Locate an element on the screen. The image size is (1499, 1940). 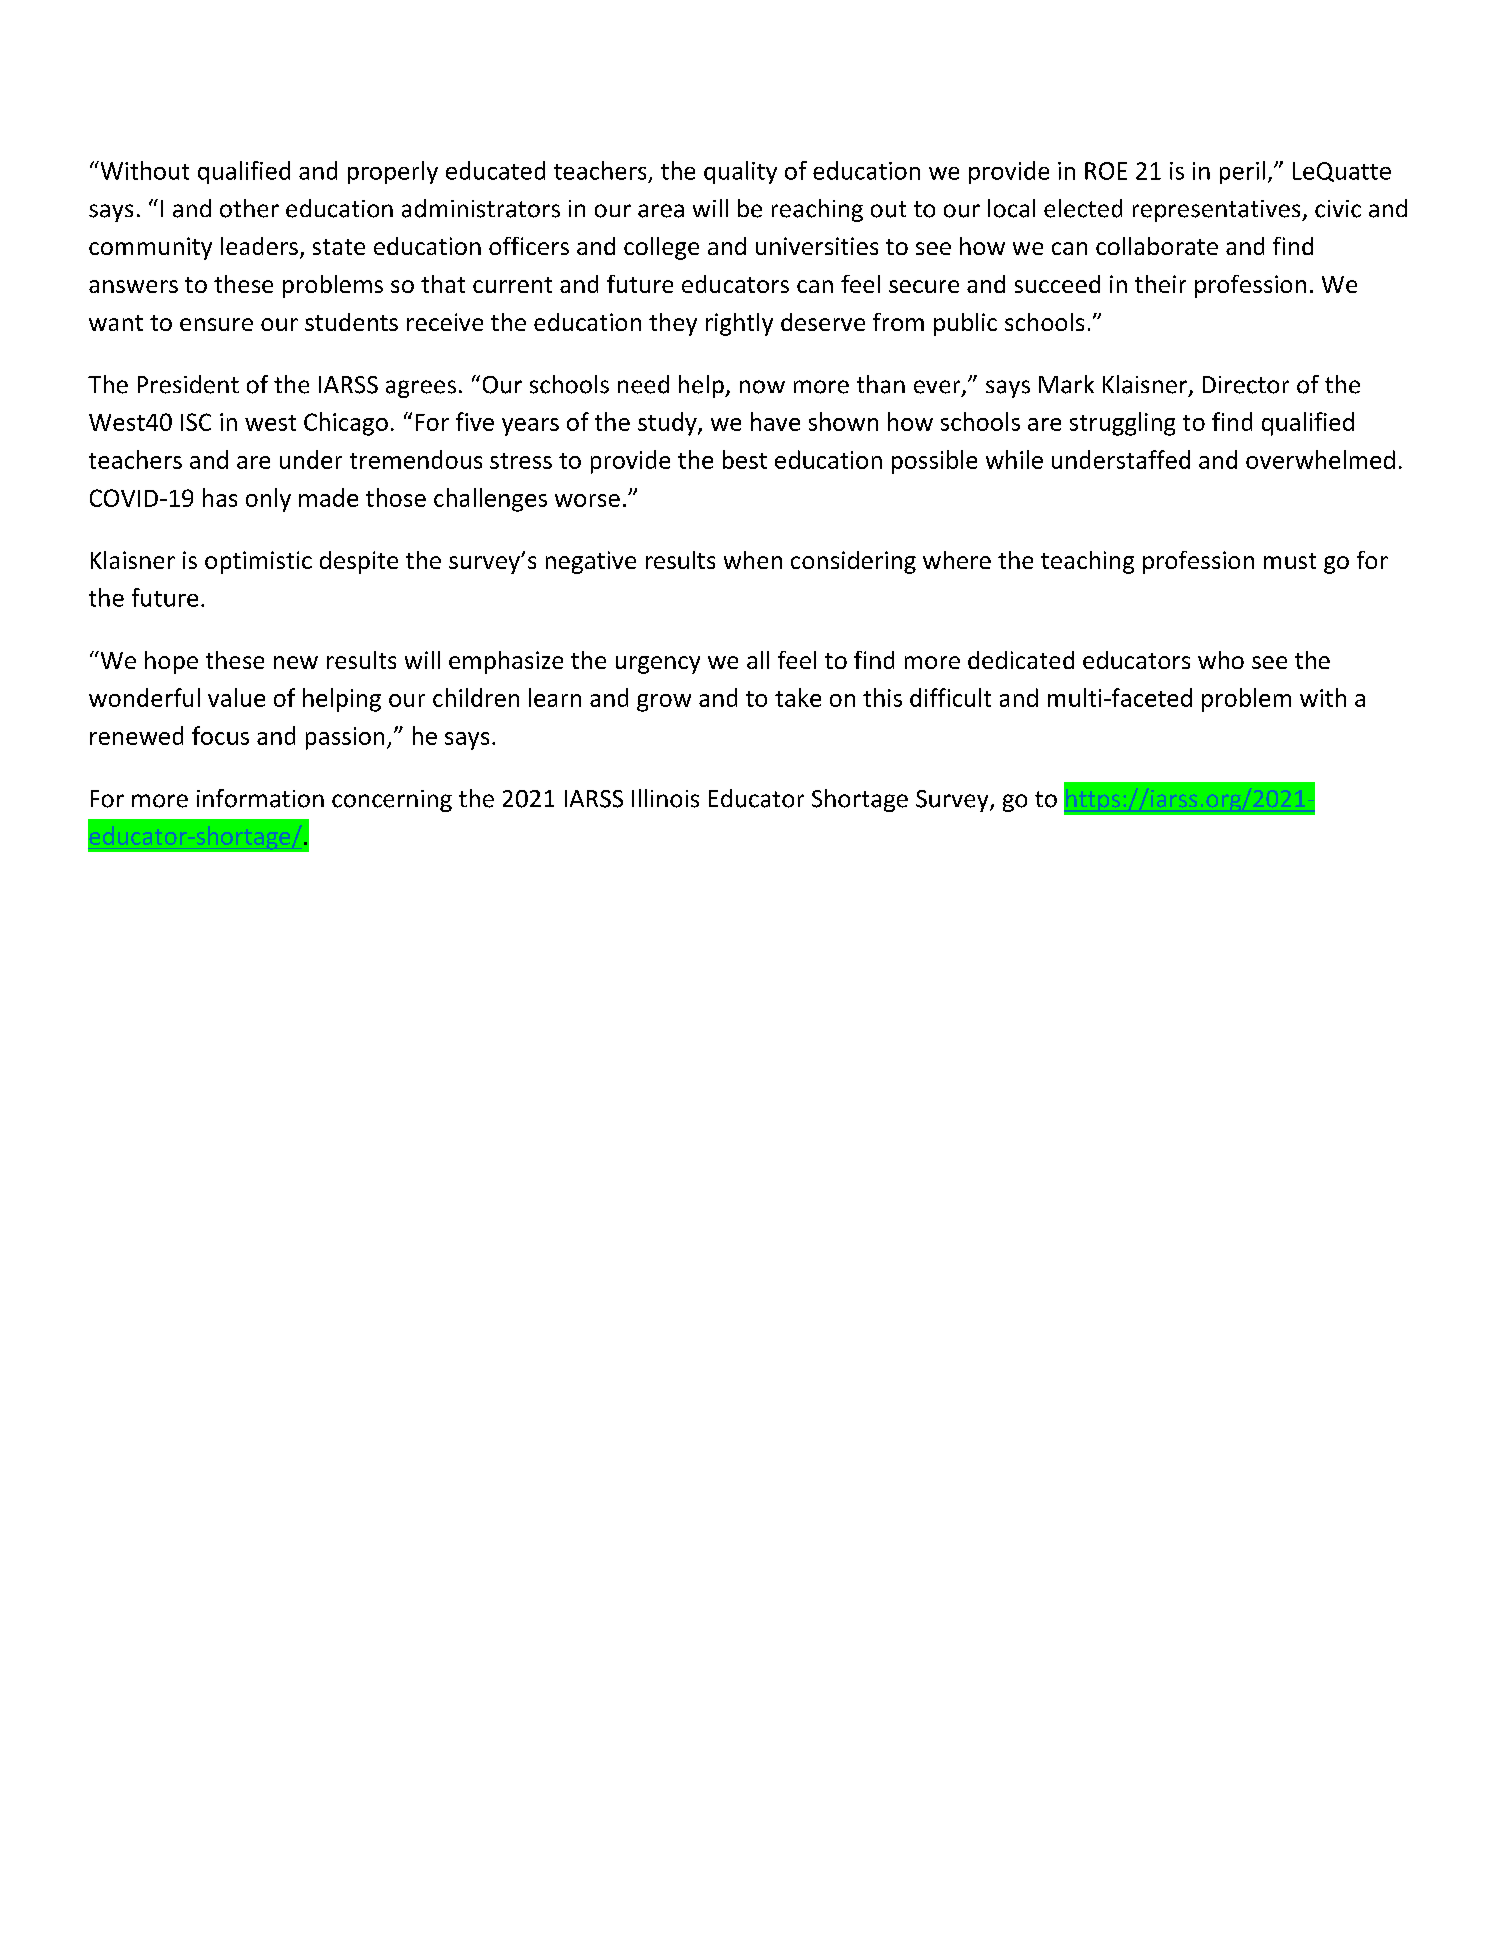
ensure is located at coordinates (216, 324).
